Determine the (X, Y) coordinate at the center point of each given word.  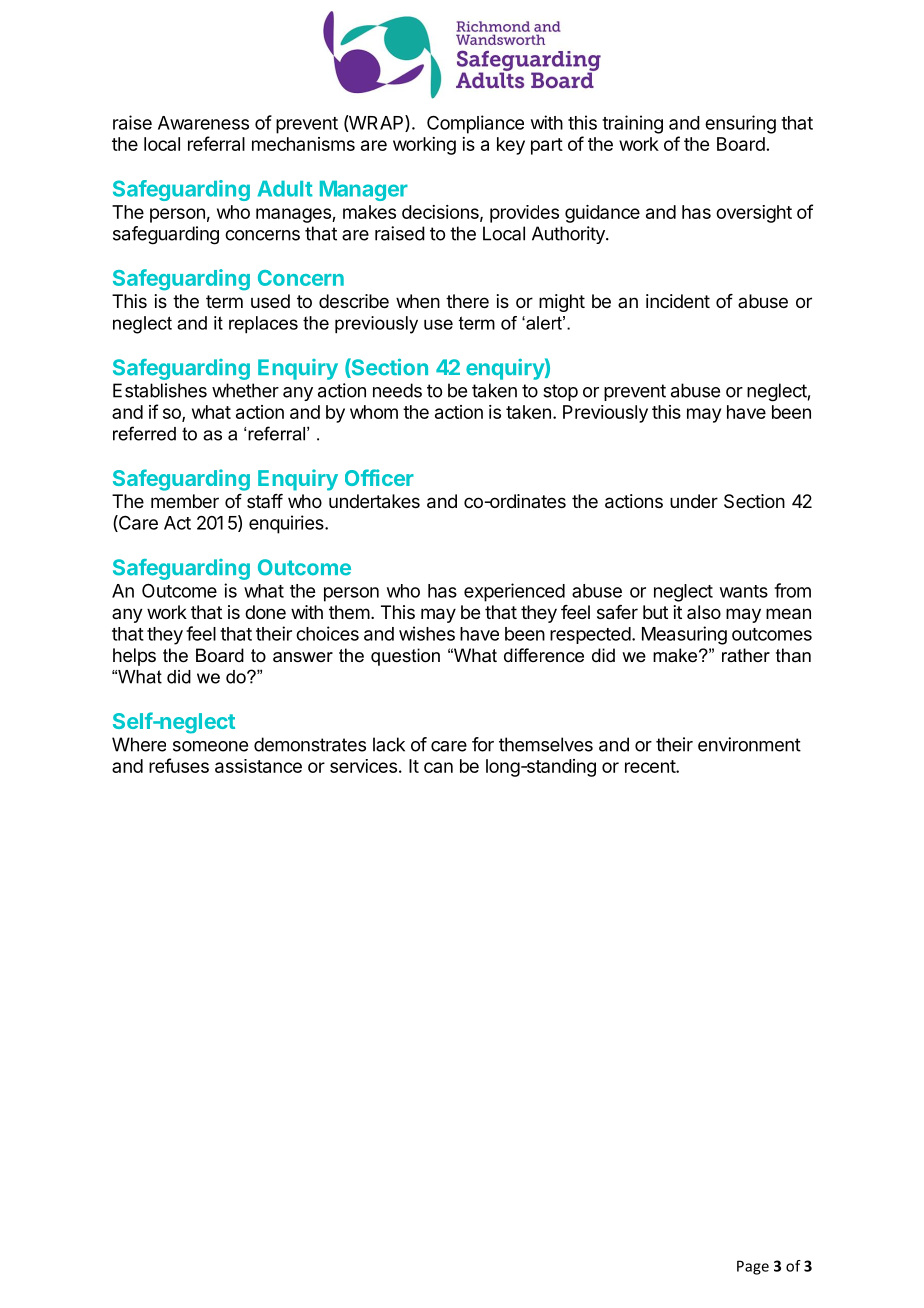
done (265, 612)
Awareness (203, 123)
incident (678, 301)
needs (397, 390)
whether (245, 390)
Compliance (475, 124)
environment (749, 744)
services (363, 766)
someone (210, 746)
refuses (179, 765)
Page (753, 1267)
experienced (514, 592)
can (438, 767)
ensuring (740, 124)
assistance (258, 766)
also (704, 612)
